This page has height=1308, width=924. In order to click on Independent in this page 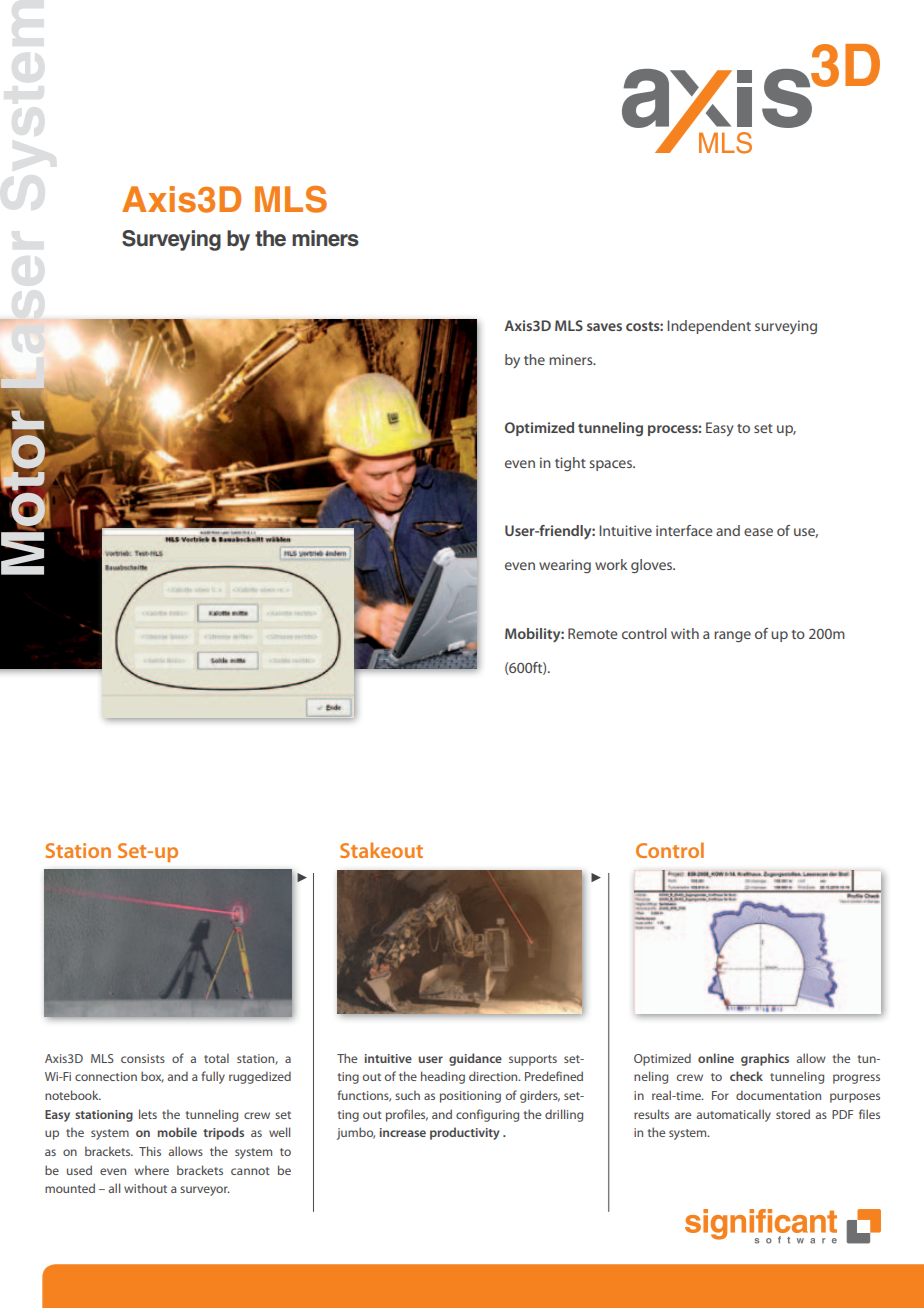, I will do `click(709, 327)`.
